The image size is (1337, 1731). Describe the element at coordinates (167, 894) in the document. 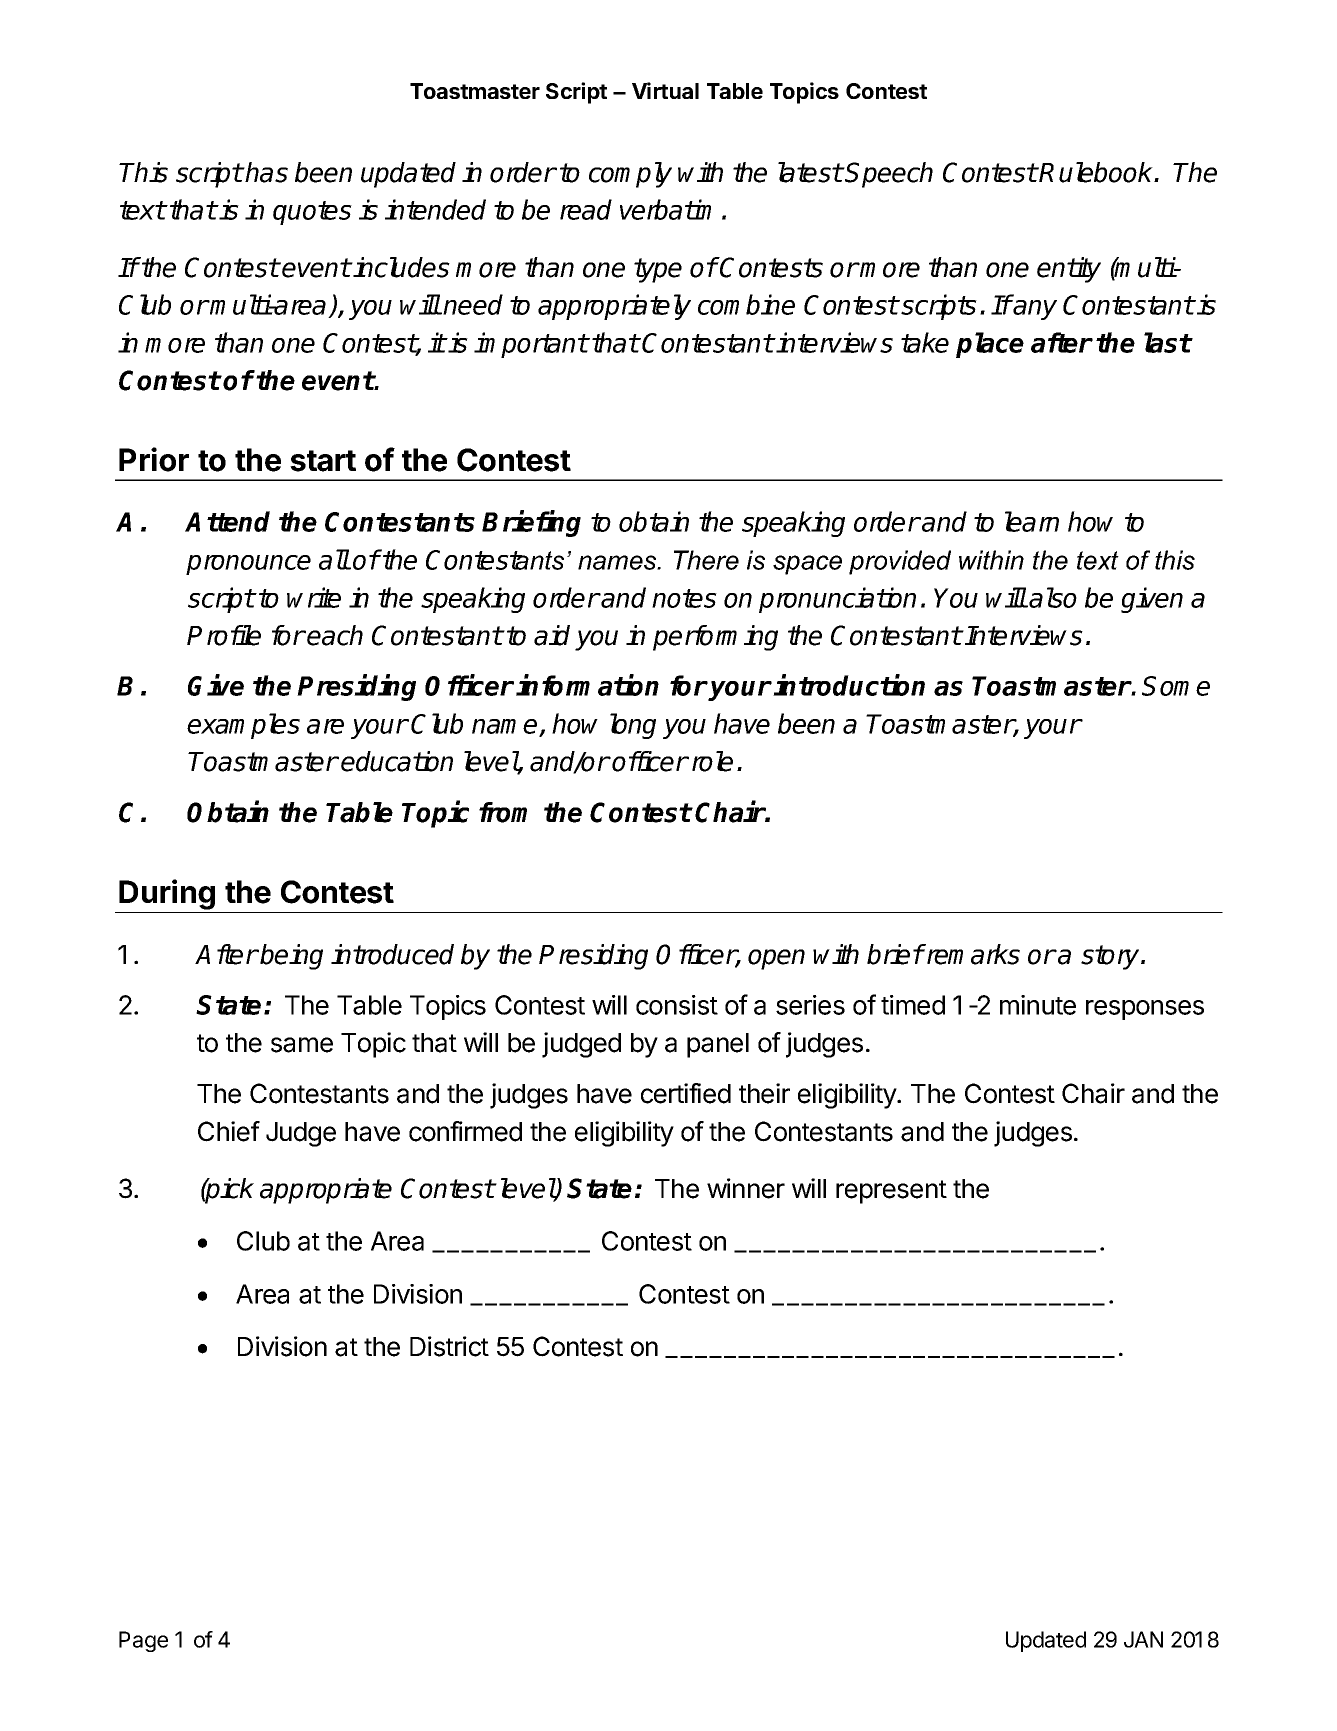

I see `During` at that location.
